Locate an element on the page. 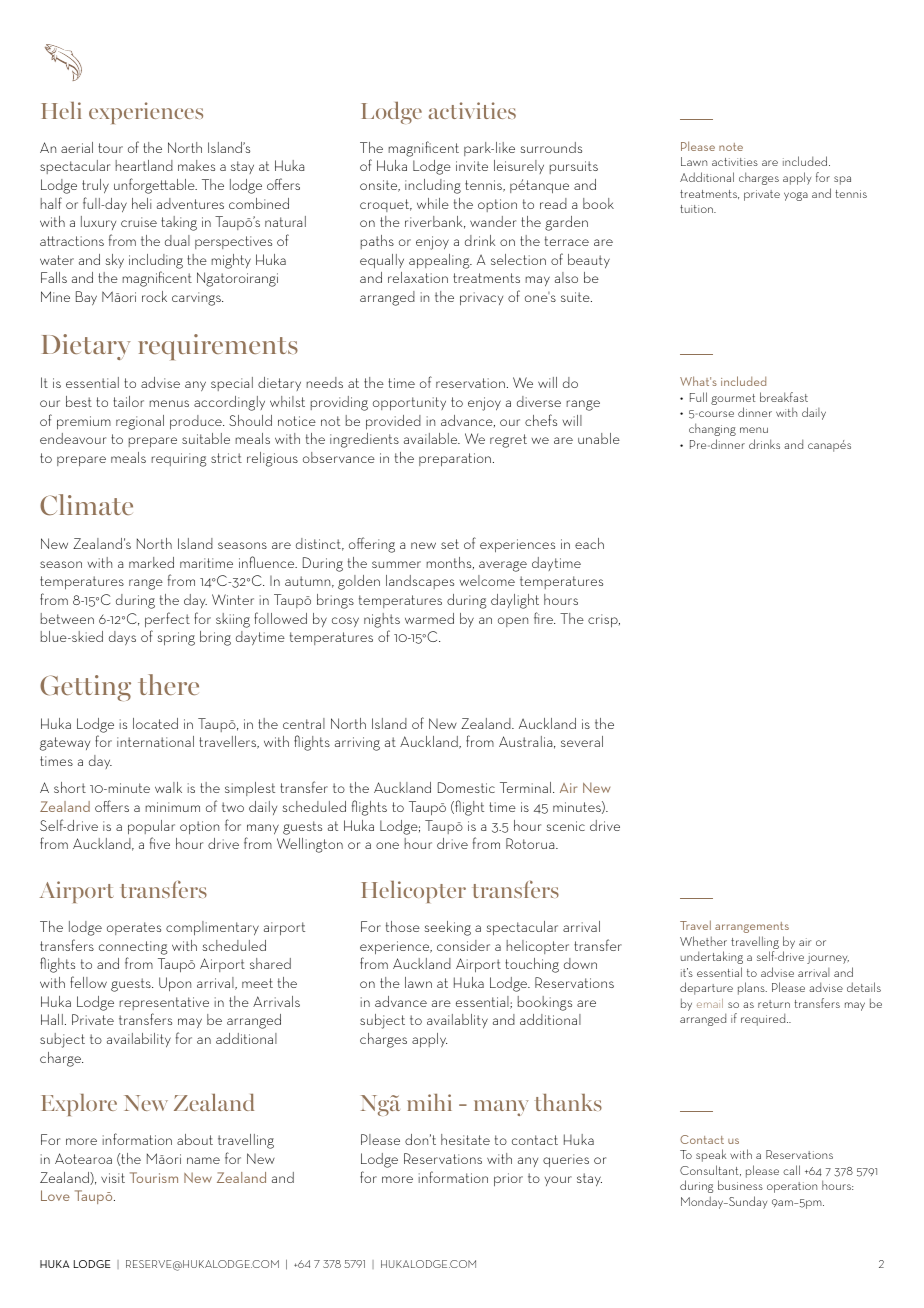 Image resolution: width=924 pixels, height=1308 pixels. set is located at coordinates (450, 544).
